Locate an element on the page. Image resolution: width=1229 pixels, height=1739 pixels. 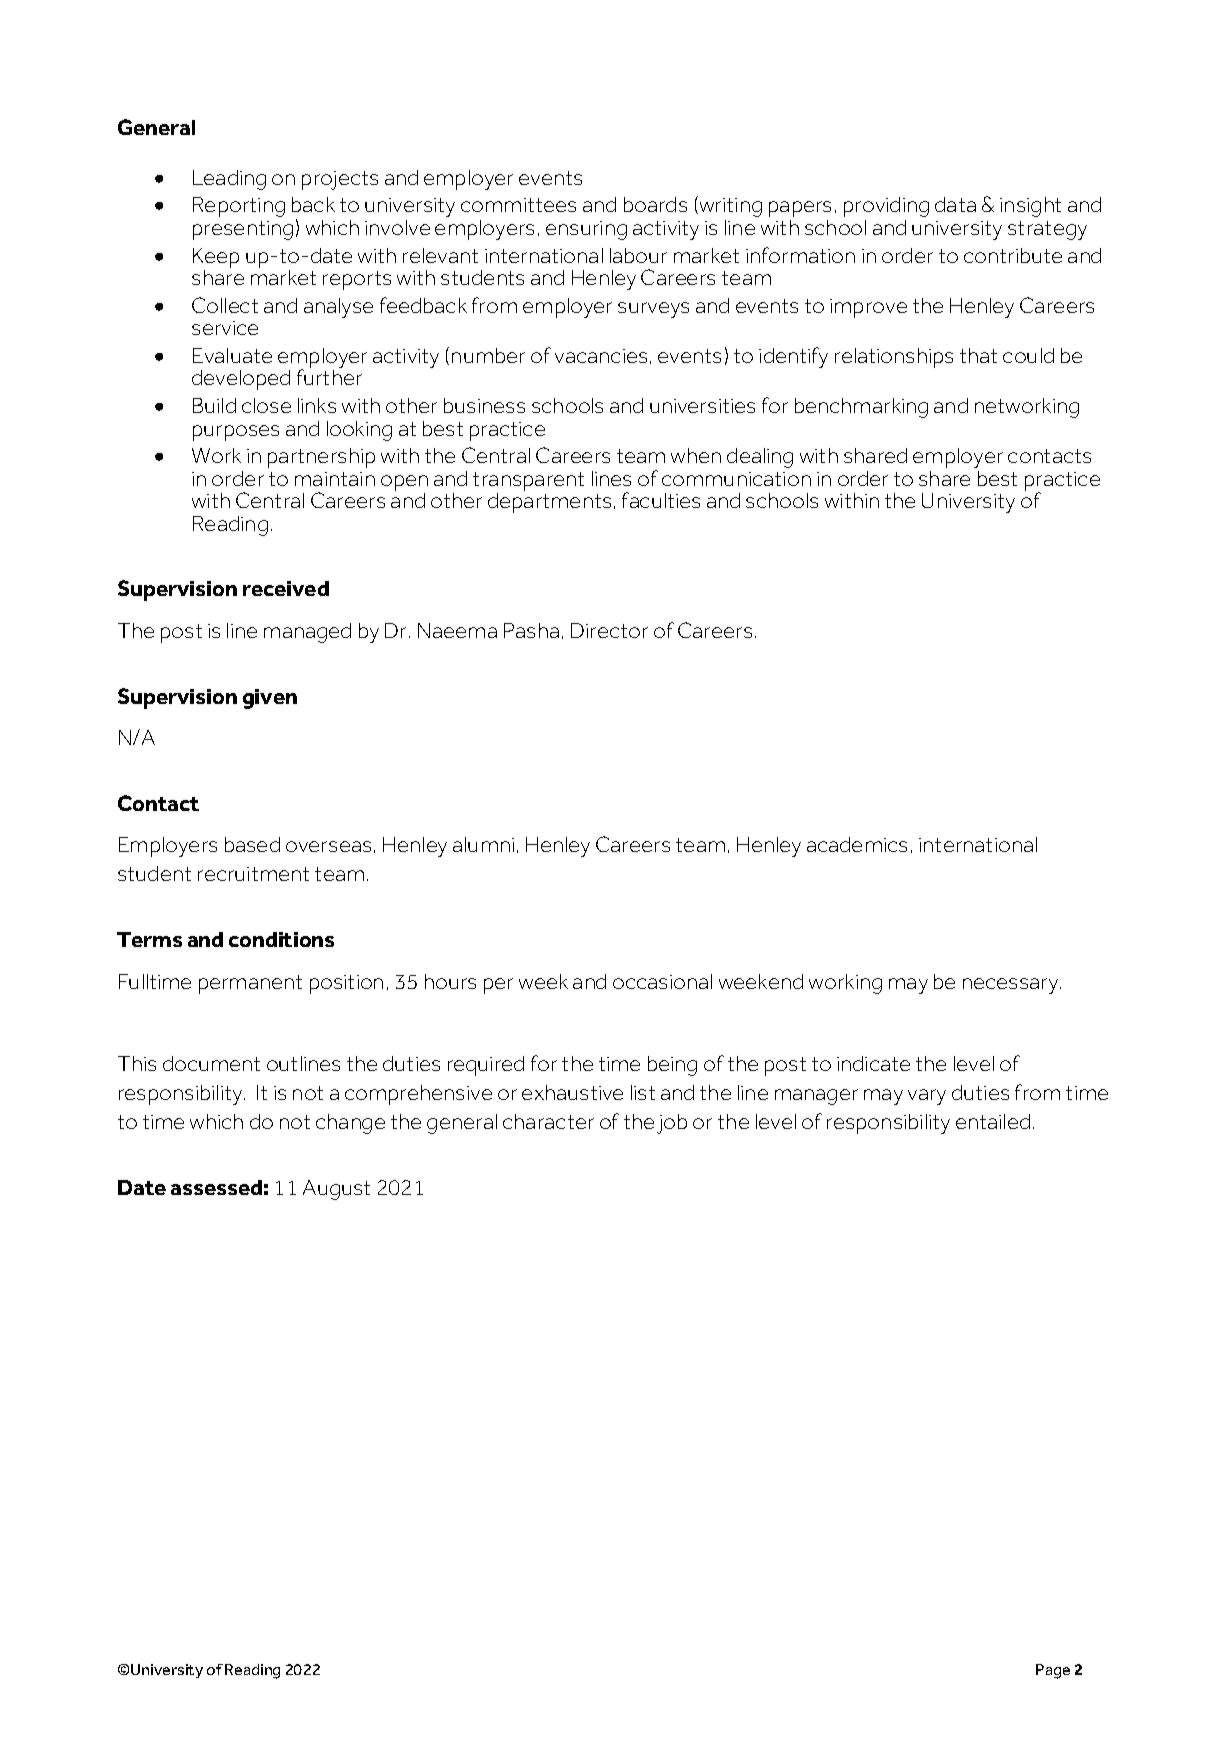
occasional is located at coordinates (662, 981).
